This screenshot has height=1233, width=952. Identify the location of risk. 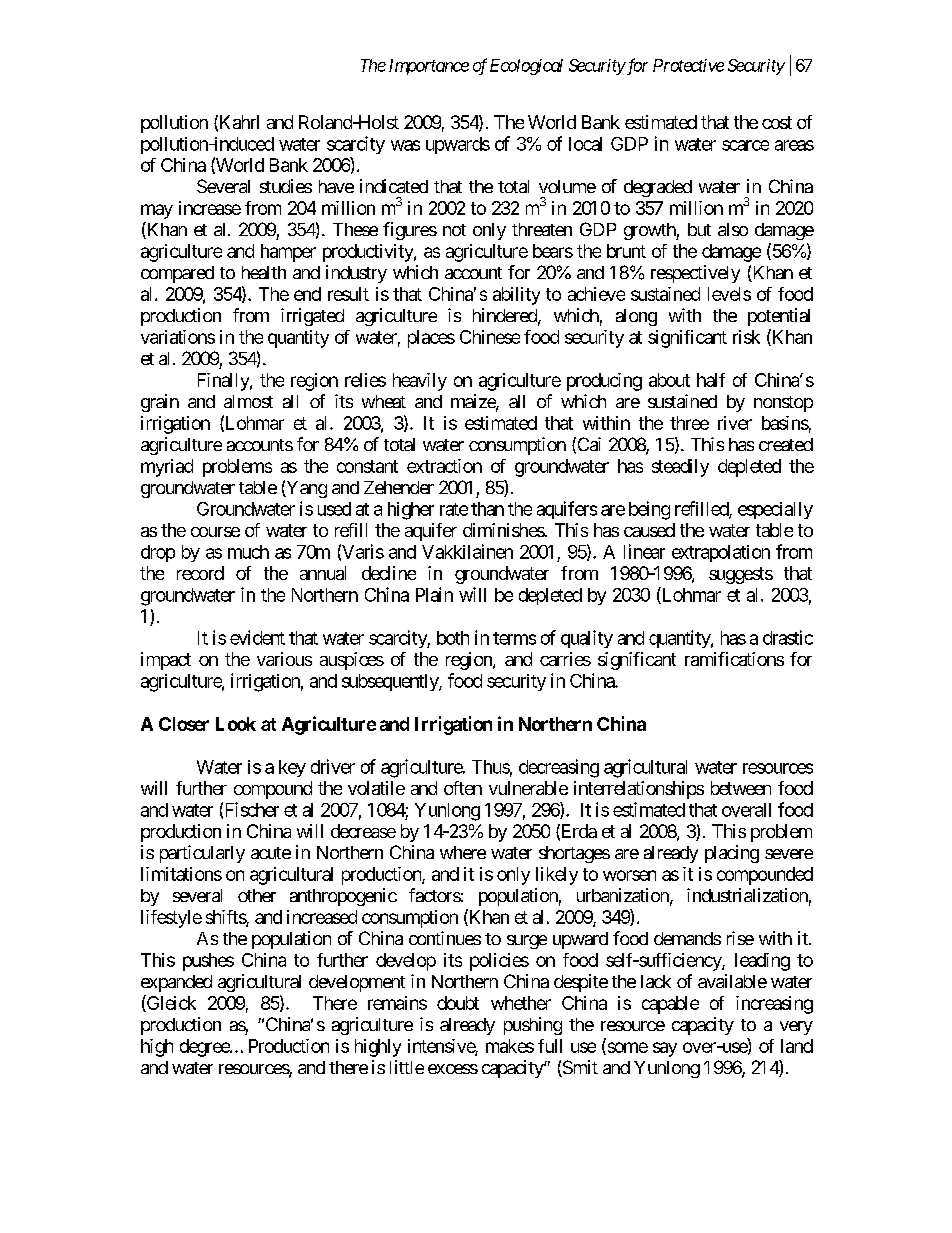
(746, 337).
